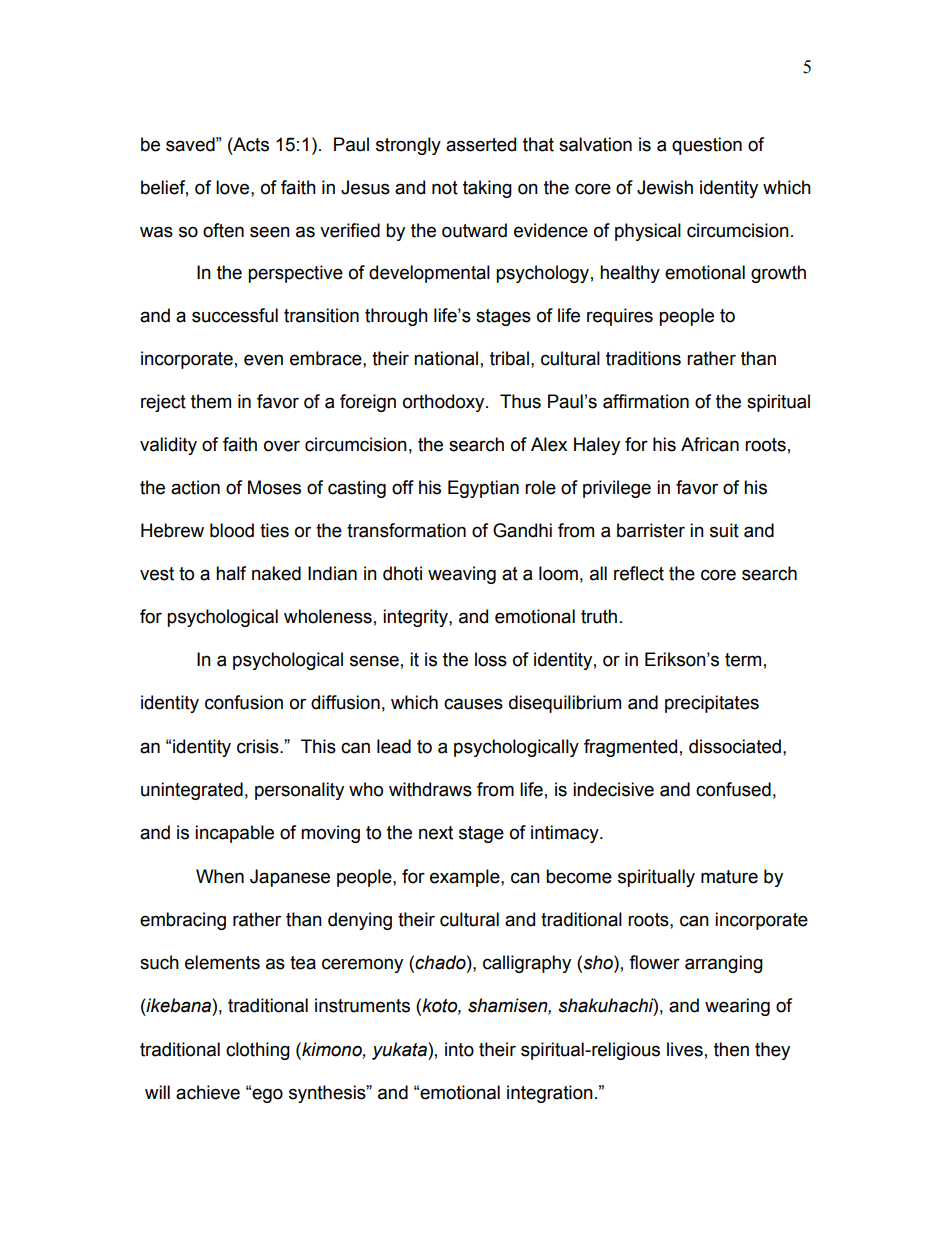  What do you see at coordinates (459, 1049) in the page?
I see `into` at bounding box center [459, 1049].
